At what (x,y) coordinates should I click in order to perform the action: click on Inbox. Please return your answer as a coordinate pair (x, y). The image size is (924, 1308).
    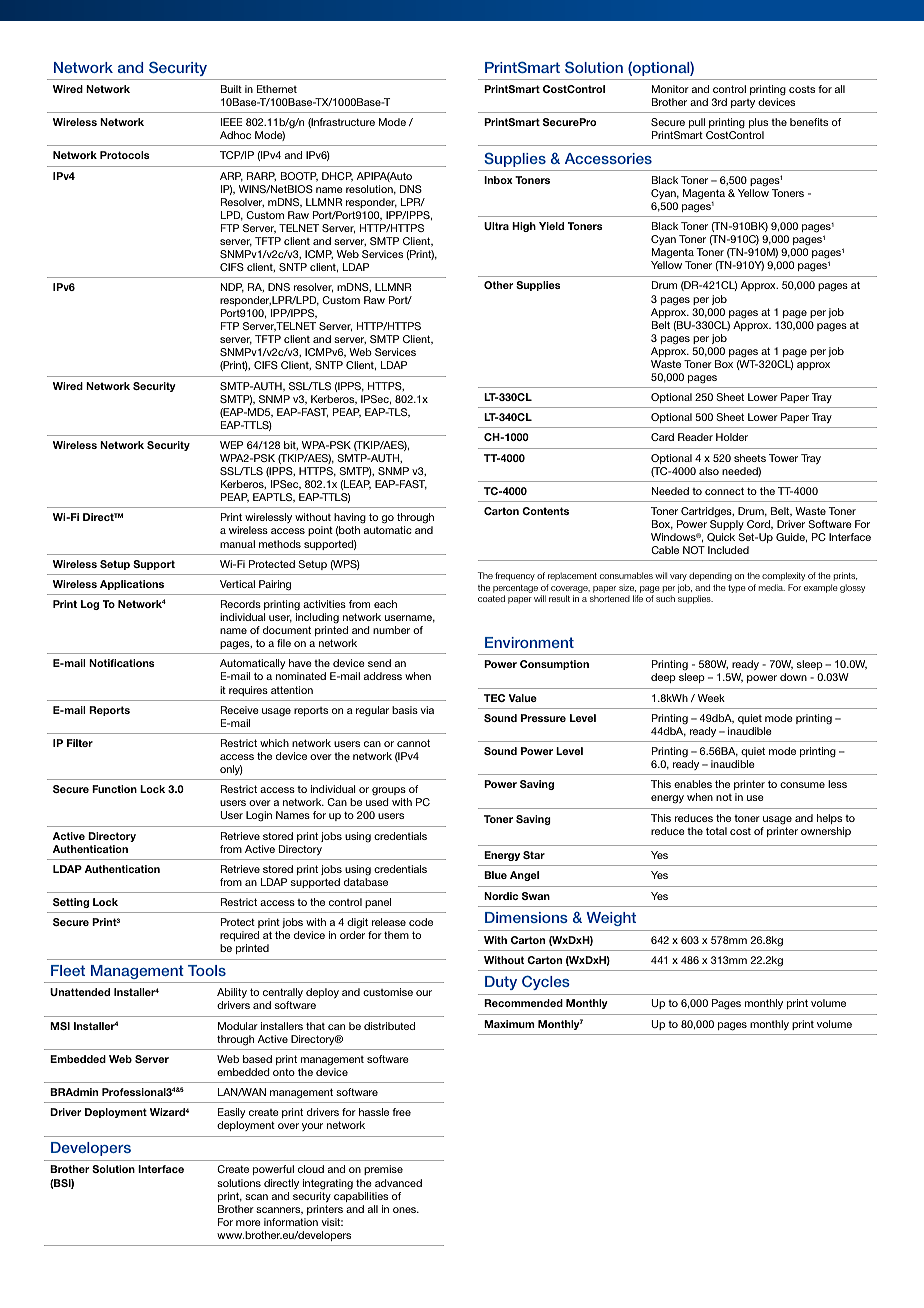
    Looking at the image, I should click on (498, 180).
